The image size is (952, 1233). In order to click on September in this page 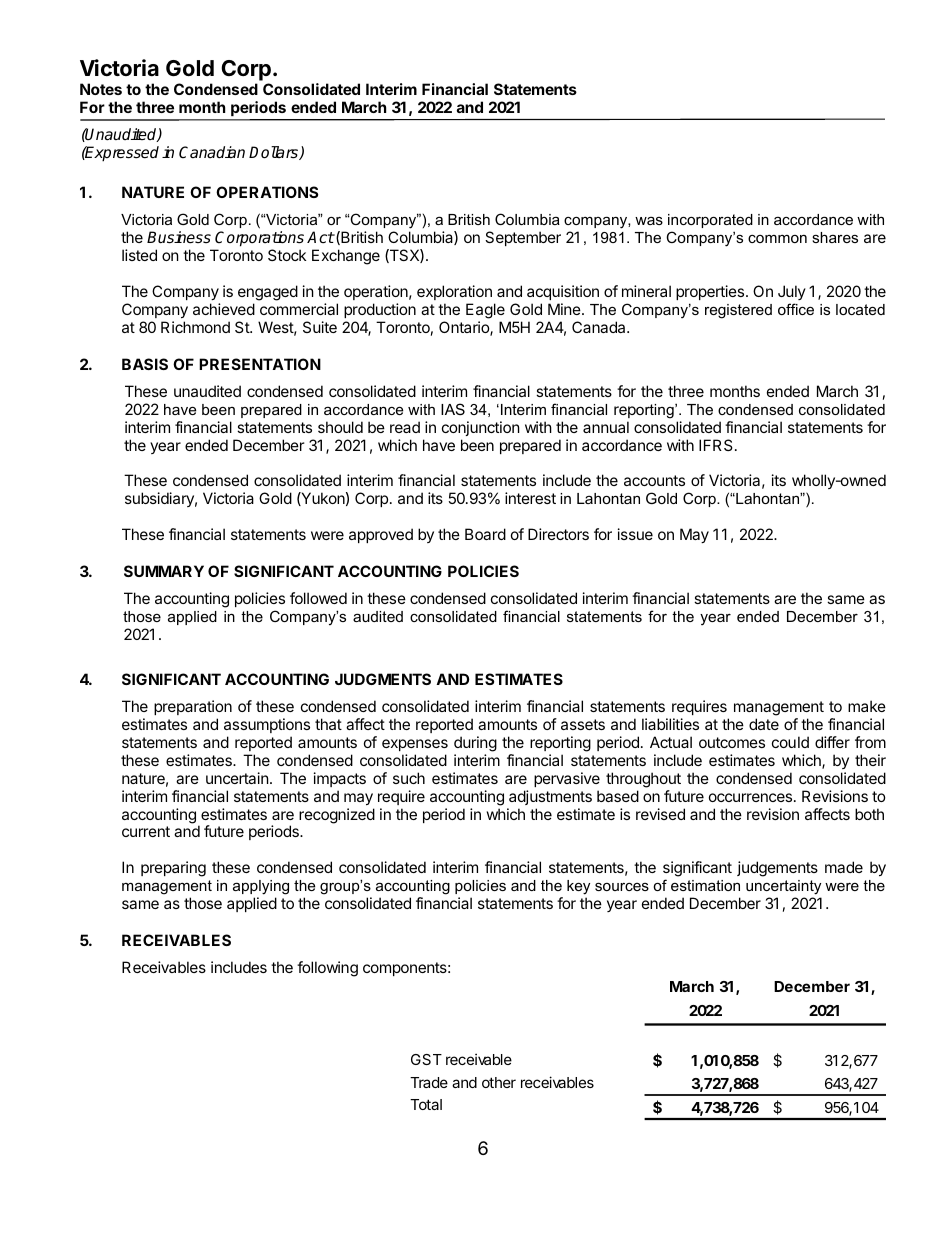, I will do `click(523, 238)`.
